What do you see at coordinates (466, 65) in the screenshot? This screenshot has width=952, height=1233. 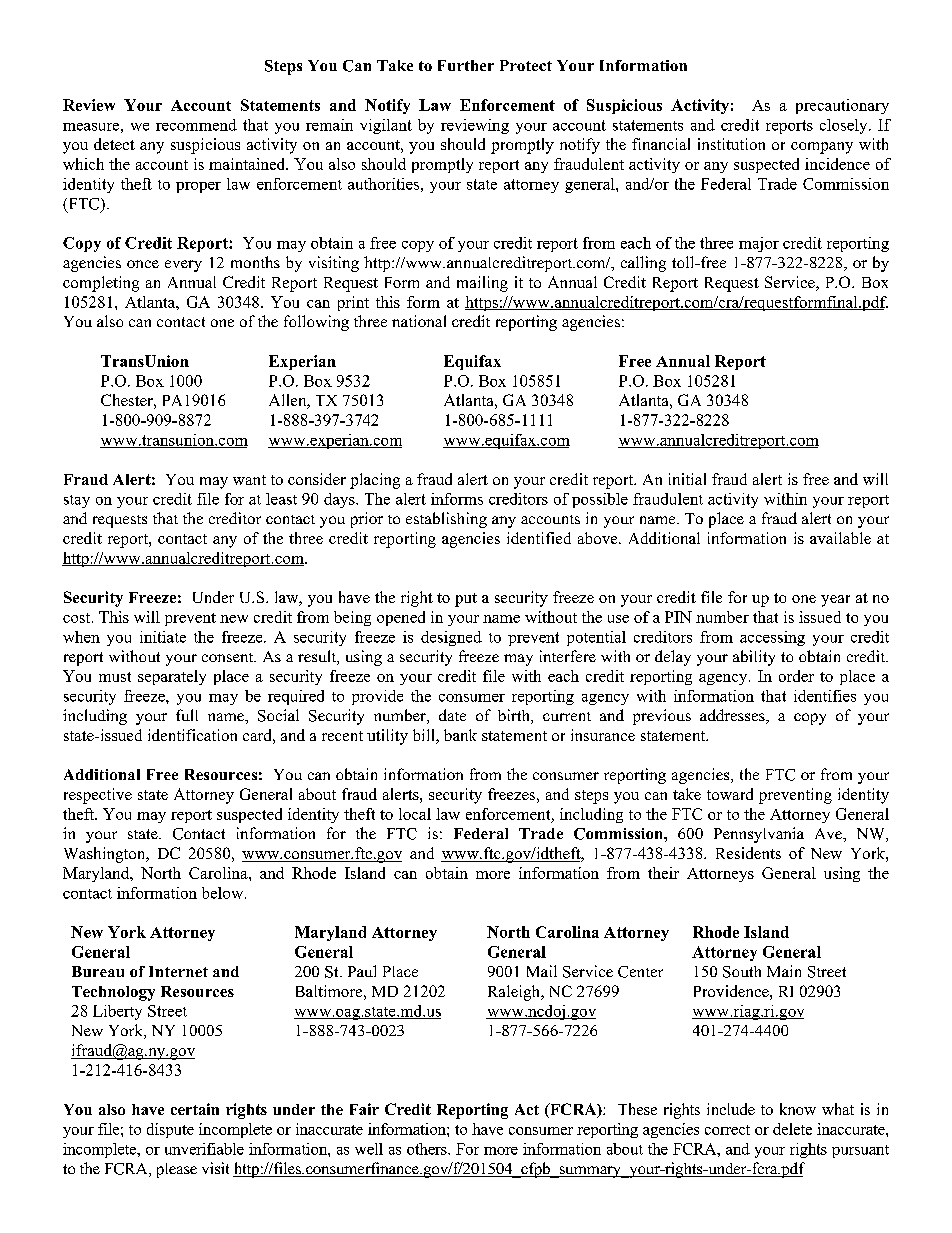 I see `Further` at bounding box center [466, 65].
